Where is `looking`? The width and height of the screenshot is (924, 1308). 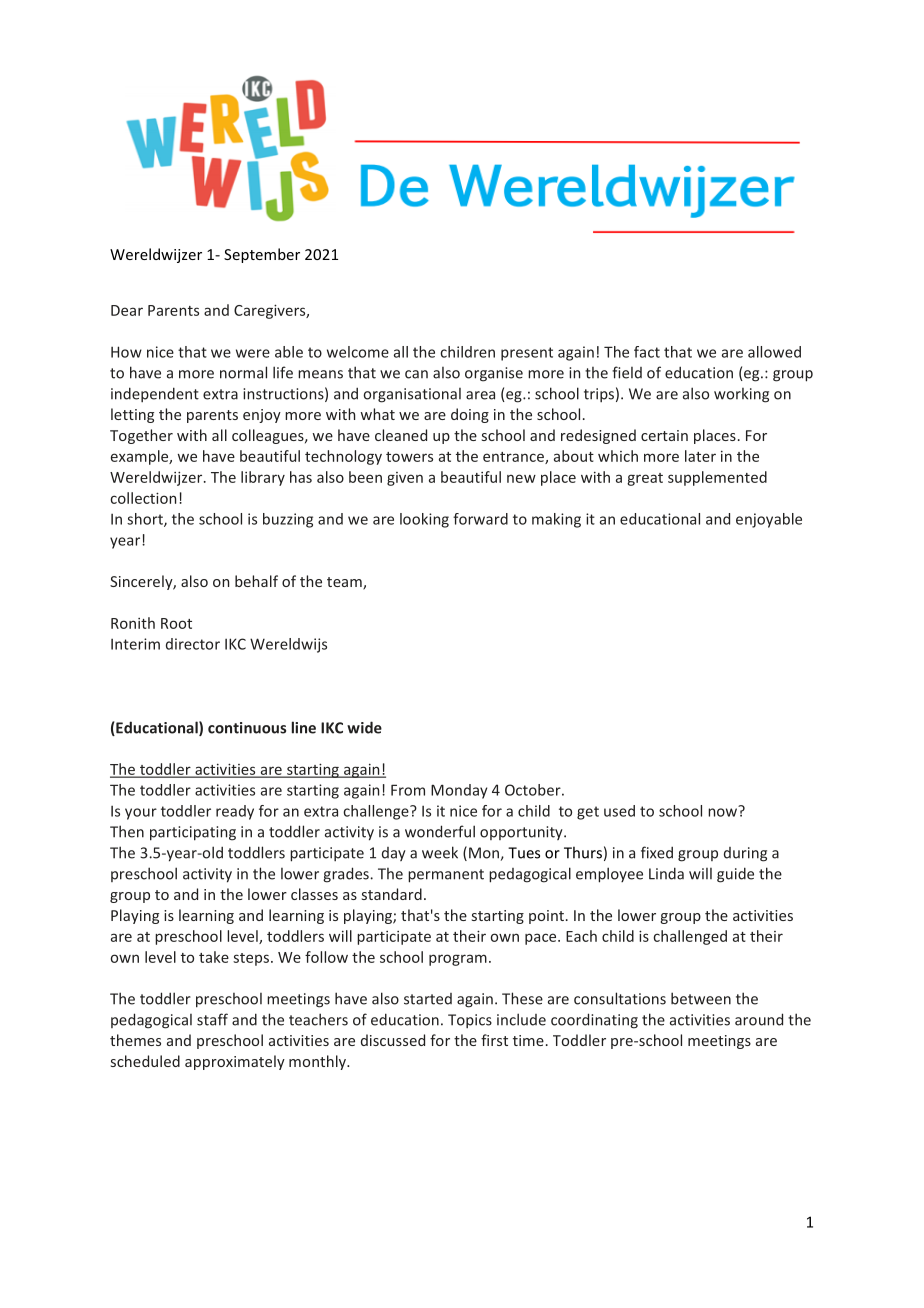
looking is located at coordinates (424, 520).
